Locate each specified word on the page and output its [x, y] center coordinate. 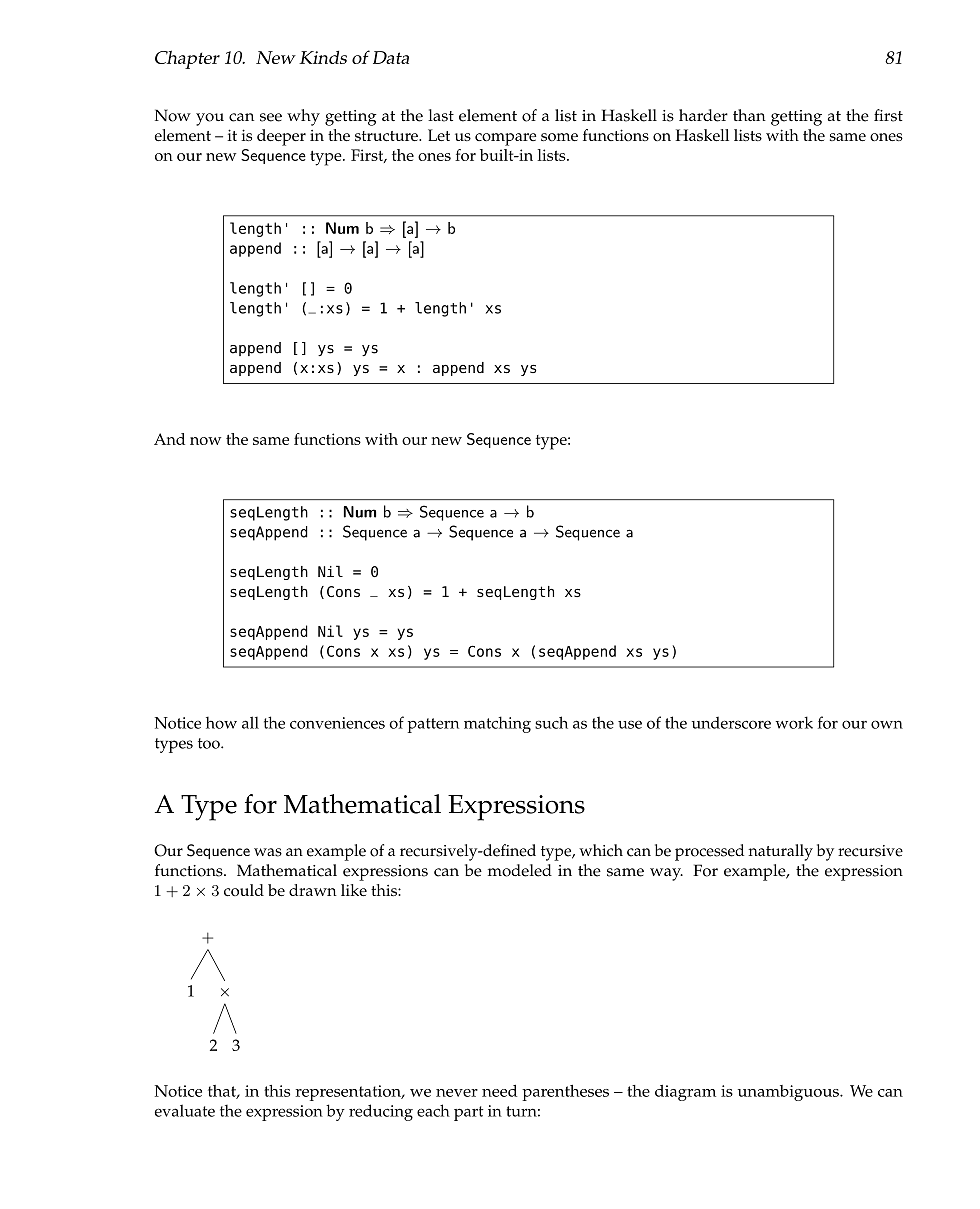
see [271, 117]
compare [505, 139]
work [794, 722]
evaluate [185, 1110]
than [749, 115]
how [221, 722]
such [551, 722]
